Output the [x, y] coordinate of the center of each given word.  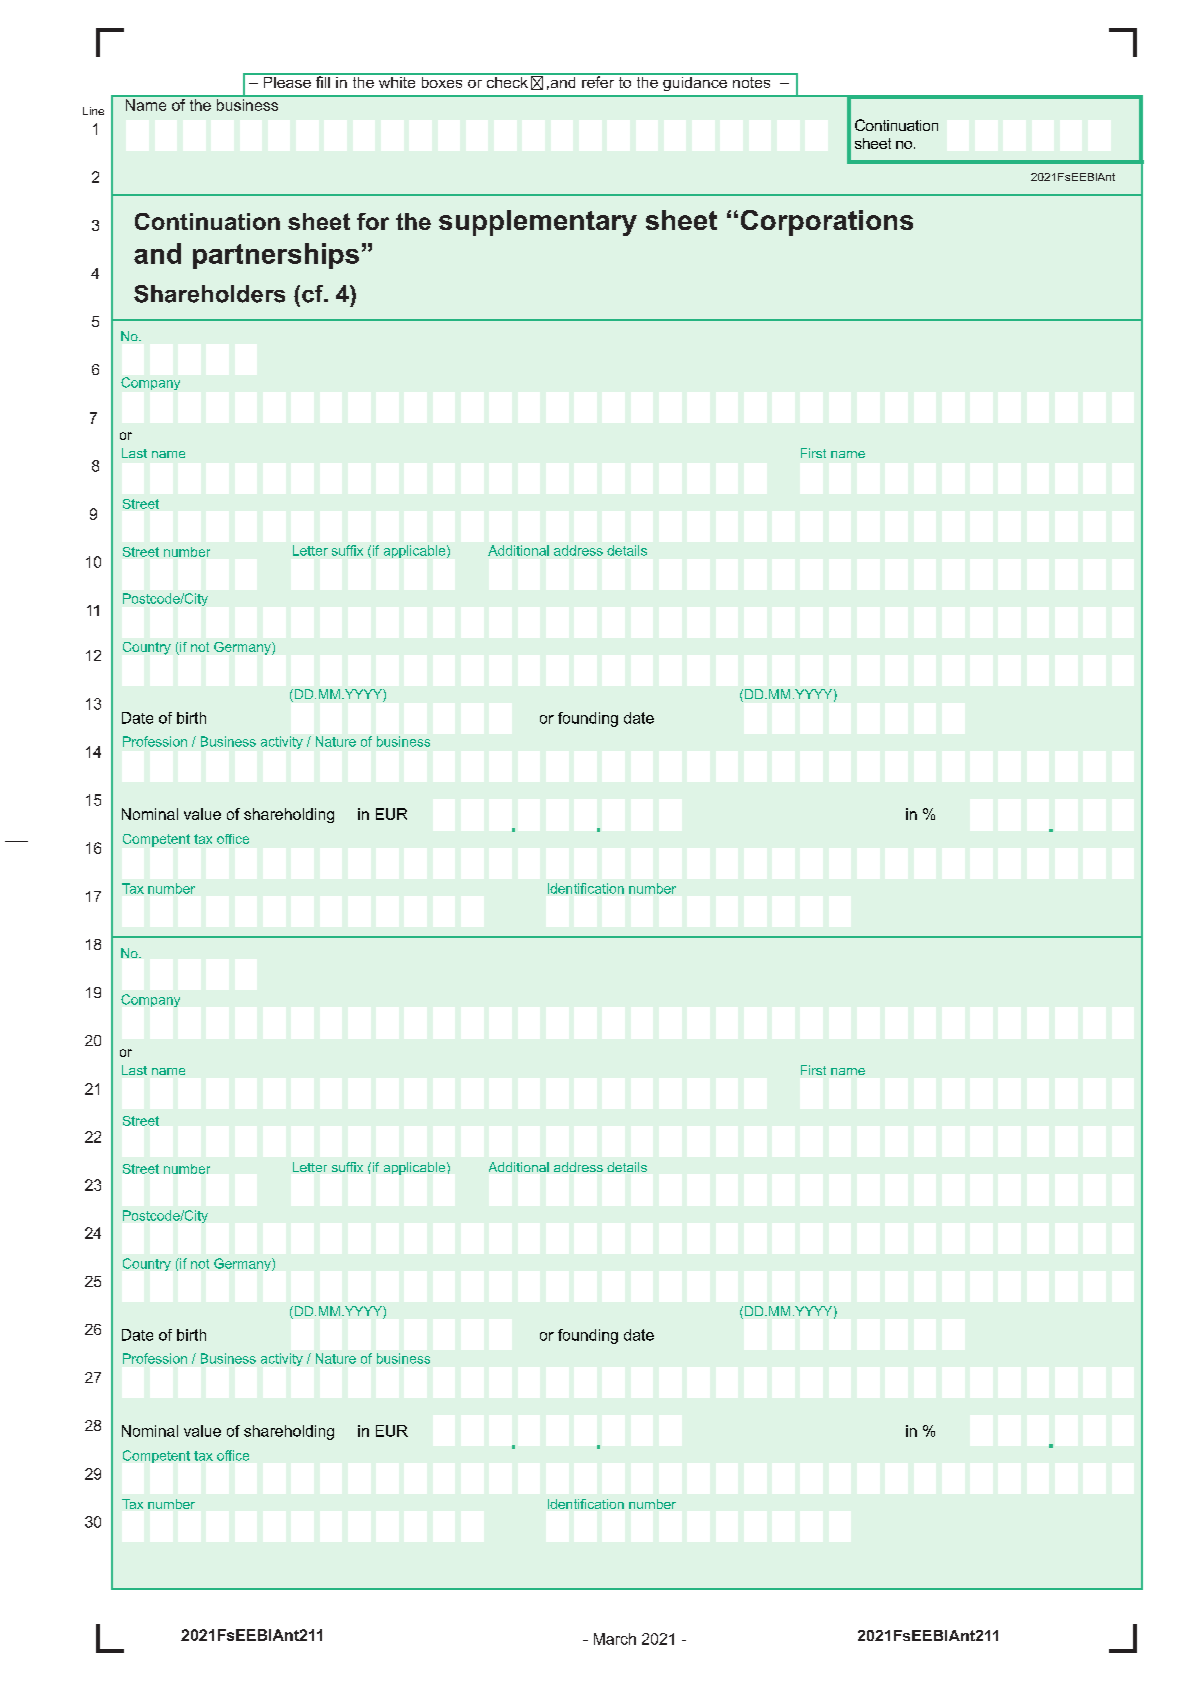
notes [752, 81]
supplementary [538, 223]
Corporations [827, 223]
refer [598, 81]
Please [287, 81]
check [507, 81]
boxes [442, 81]
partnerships [276, 256]
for [373, 221]
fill [322, 81]
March [615, 1639]
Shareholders [209, 294]
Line [93, 111]
